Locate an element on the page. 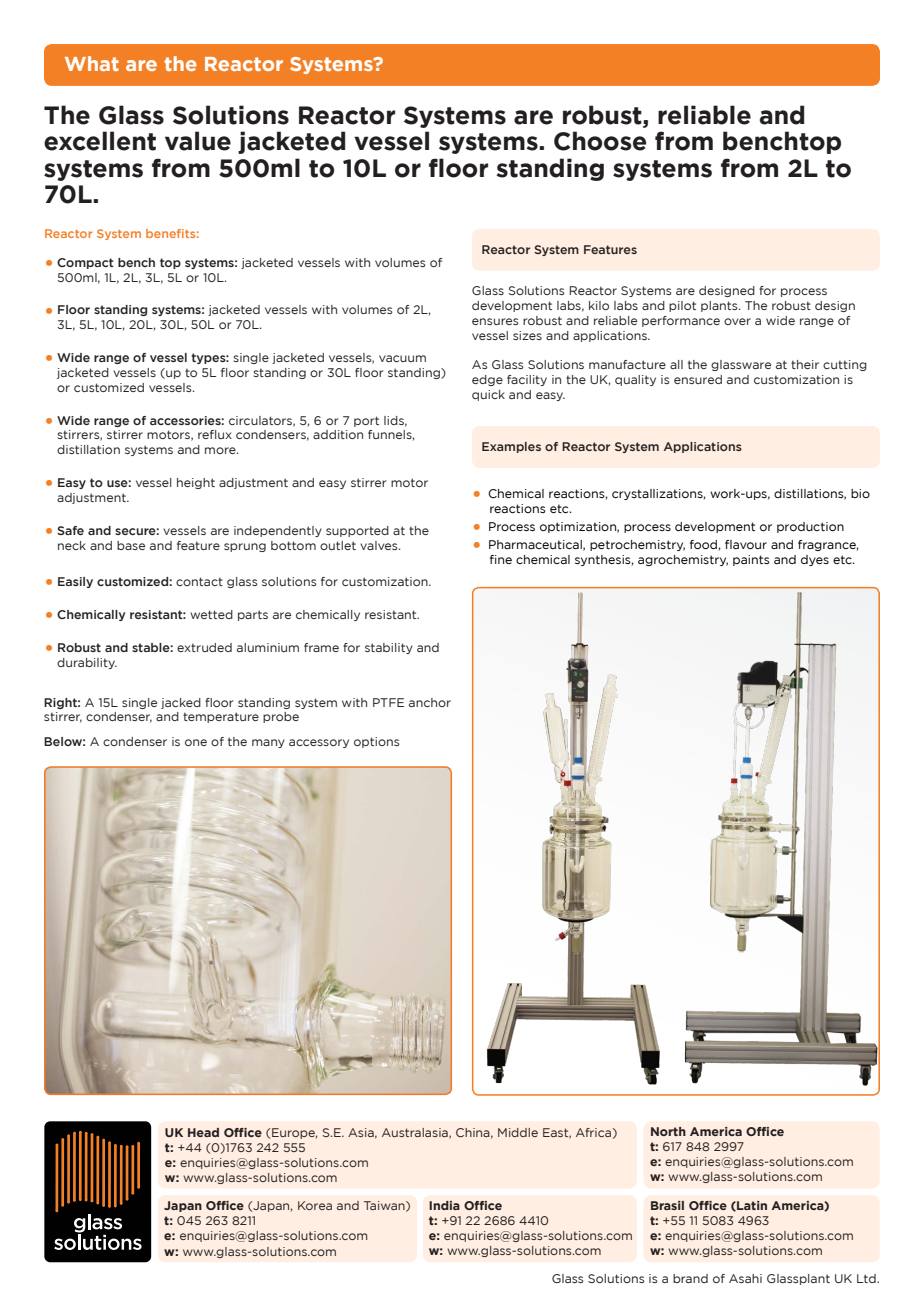 The width and height of the page is (924, 1308). jacked is located at coordinates (181, 703).
